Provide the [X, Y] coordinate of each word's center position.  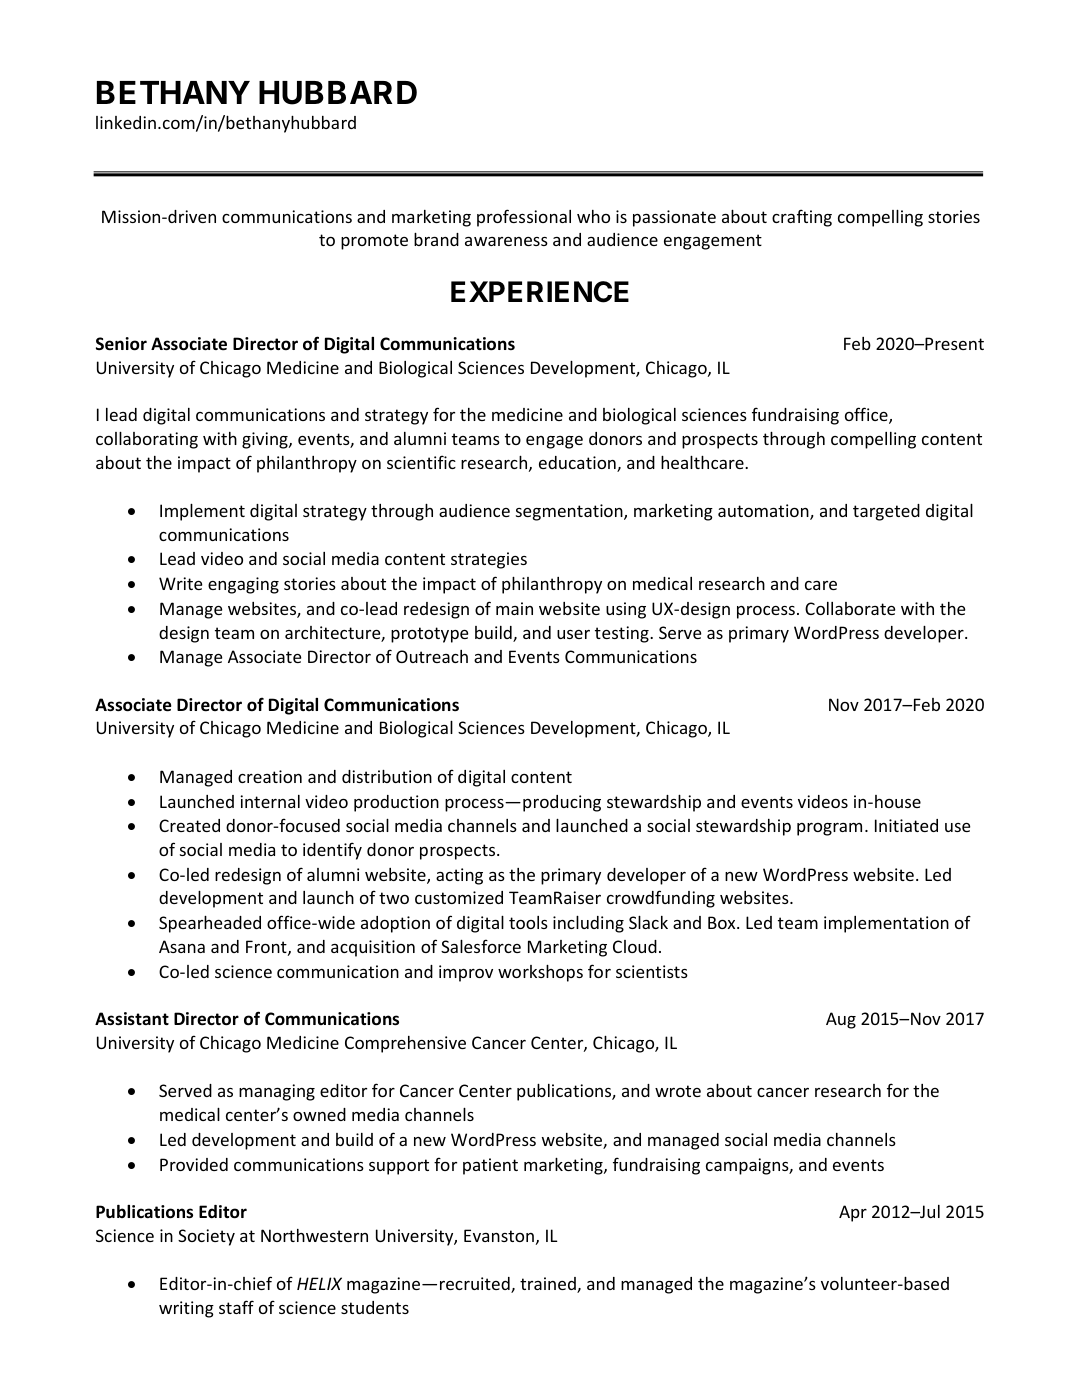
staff [236, 1307]
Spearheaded [210, 924]
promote [374, 242]
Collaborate [850, 608]
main [514, 608]
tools [528, 922]
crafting [802, 218]
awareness [506, 241]
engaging [243, 585]
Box [723, 922]
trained [549, 1285]
